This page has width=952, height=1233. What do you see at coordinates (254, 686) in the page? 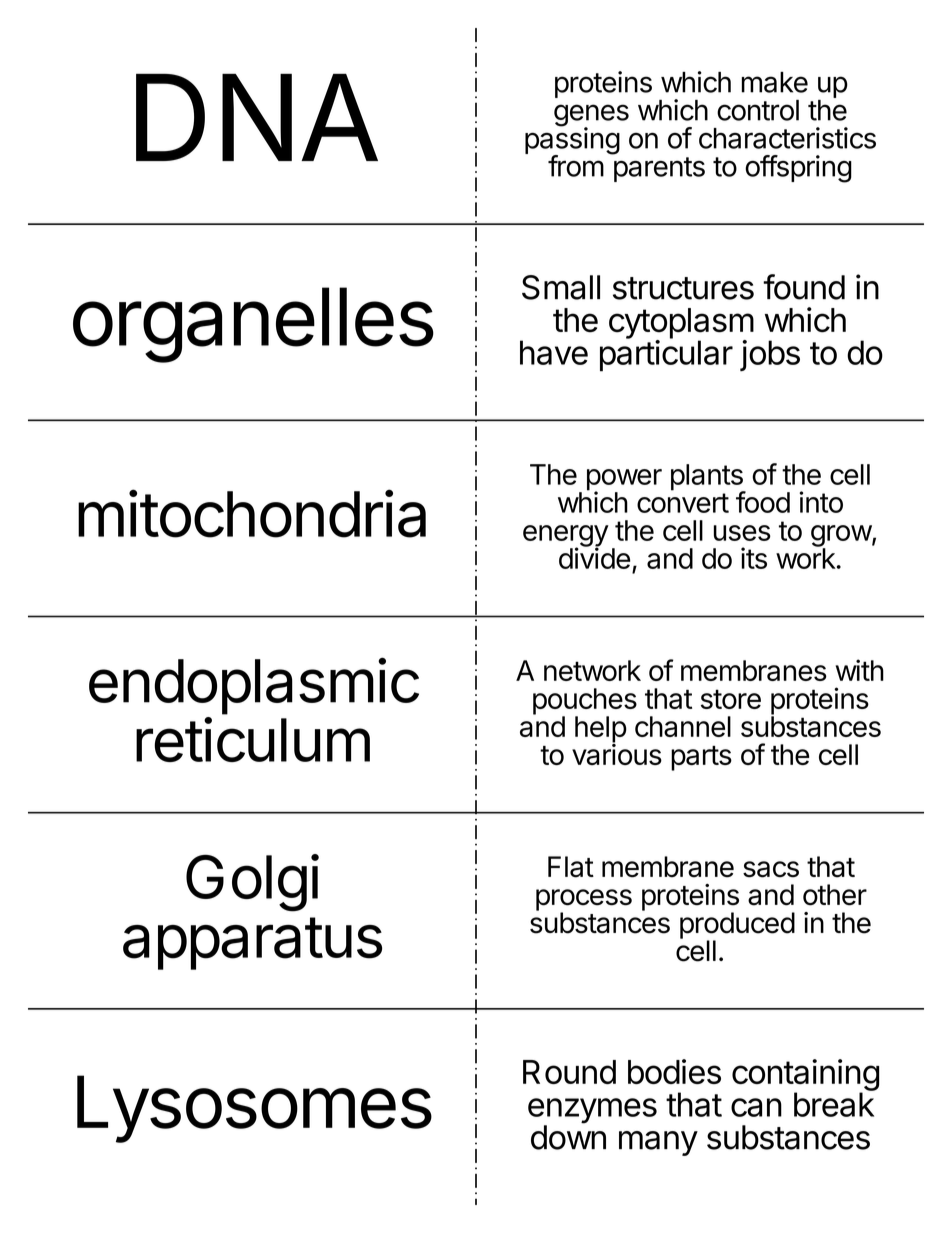
I see `endoplasmic` at bounding box center [254, 686].
